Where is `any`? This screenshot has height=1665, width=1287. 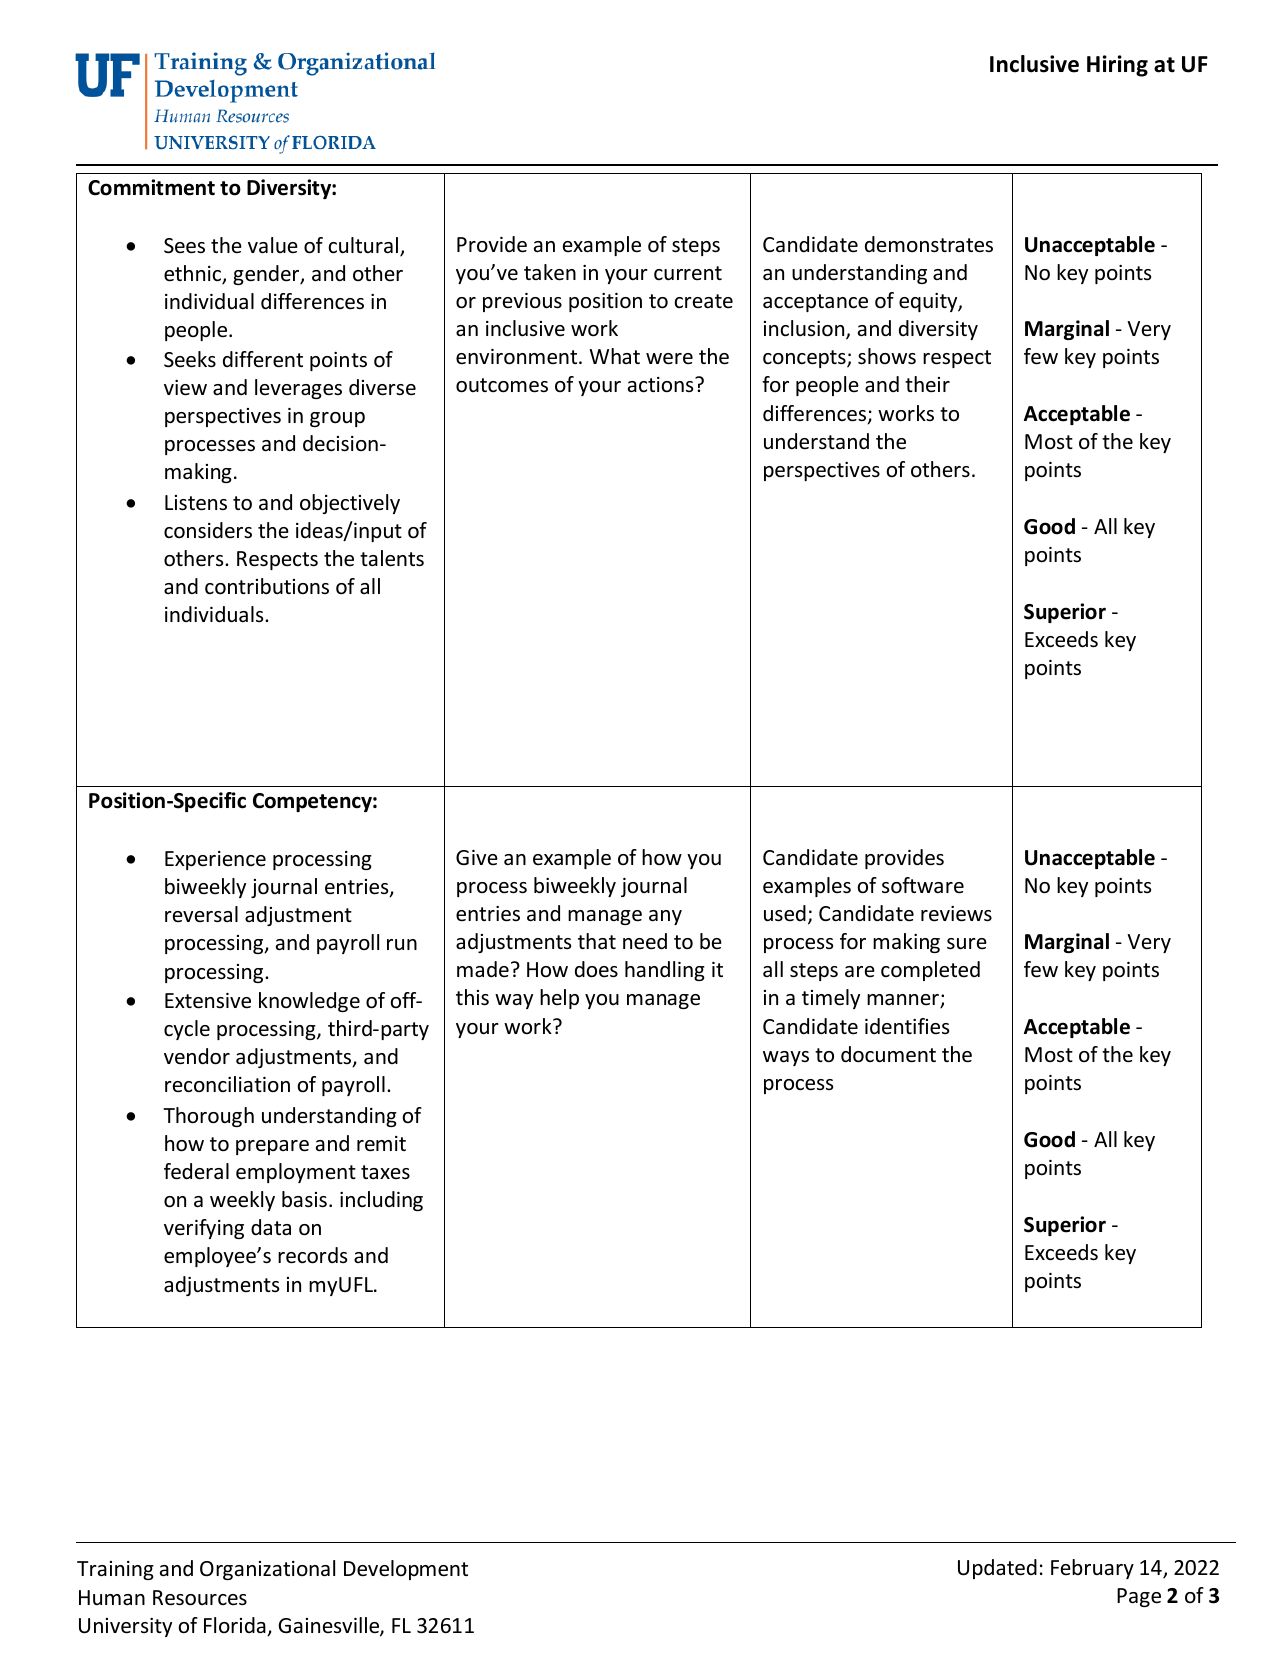 any is located at coordinates (665, 917).
